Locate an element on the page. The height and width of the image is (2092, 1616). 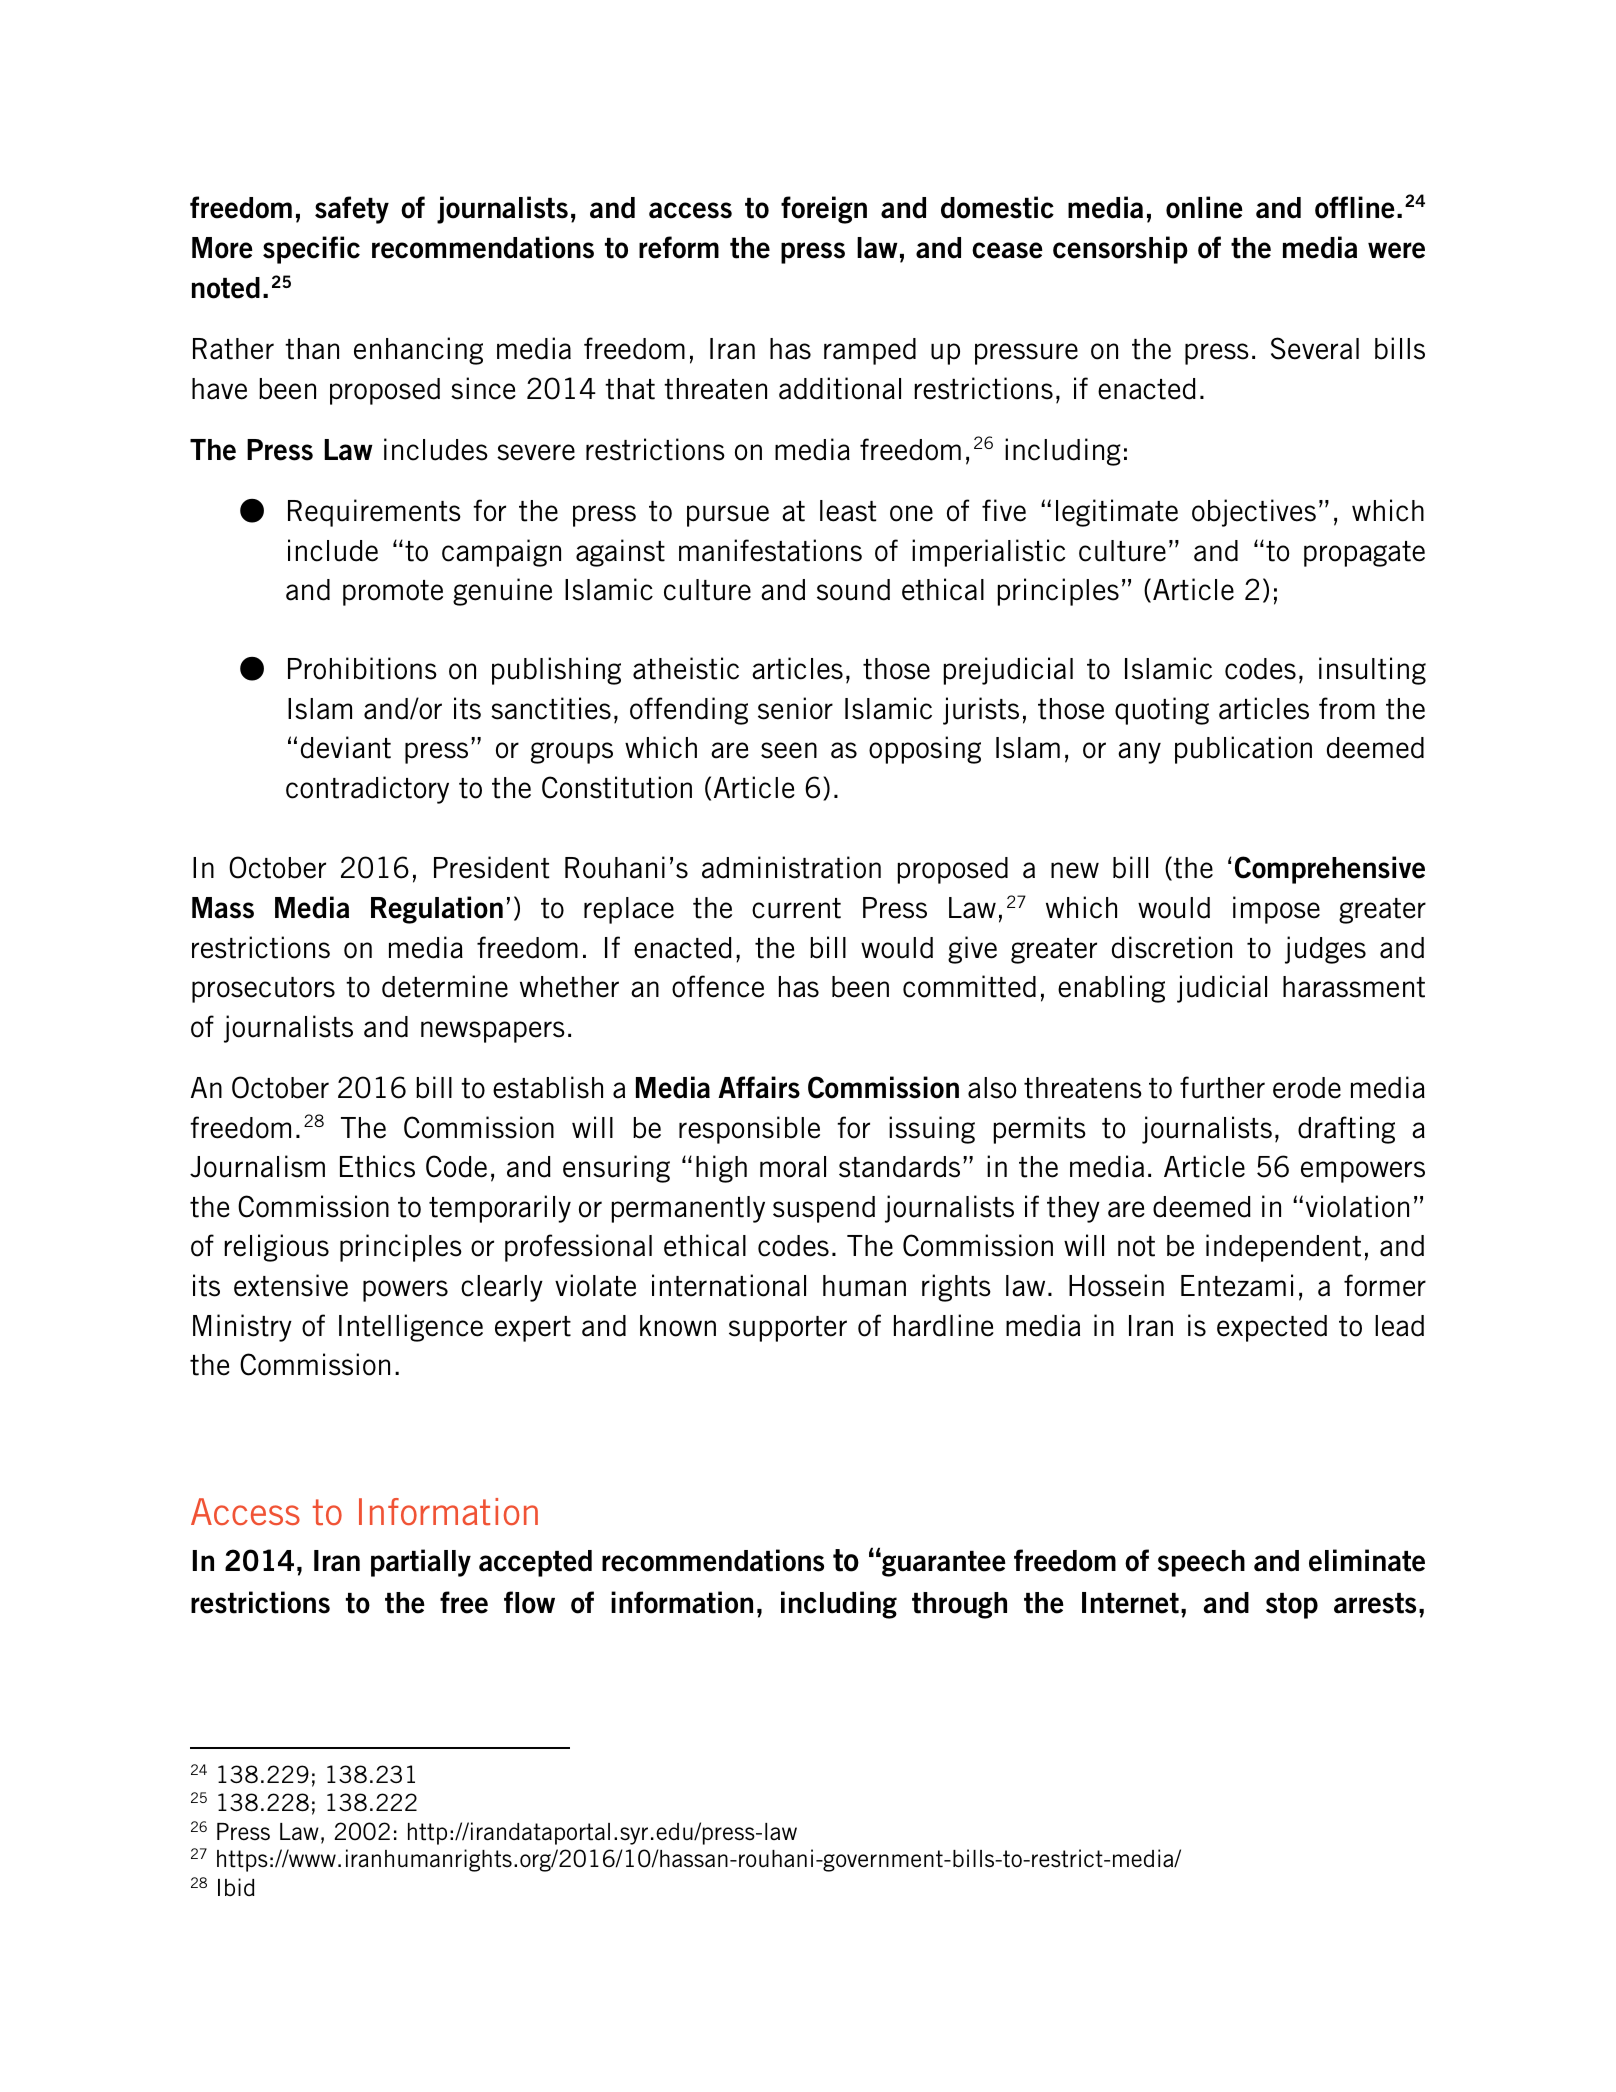
Ibid is located at coordinates (236, 1887).
